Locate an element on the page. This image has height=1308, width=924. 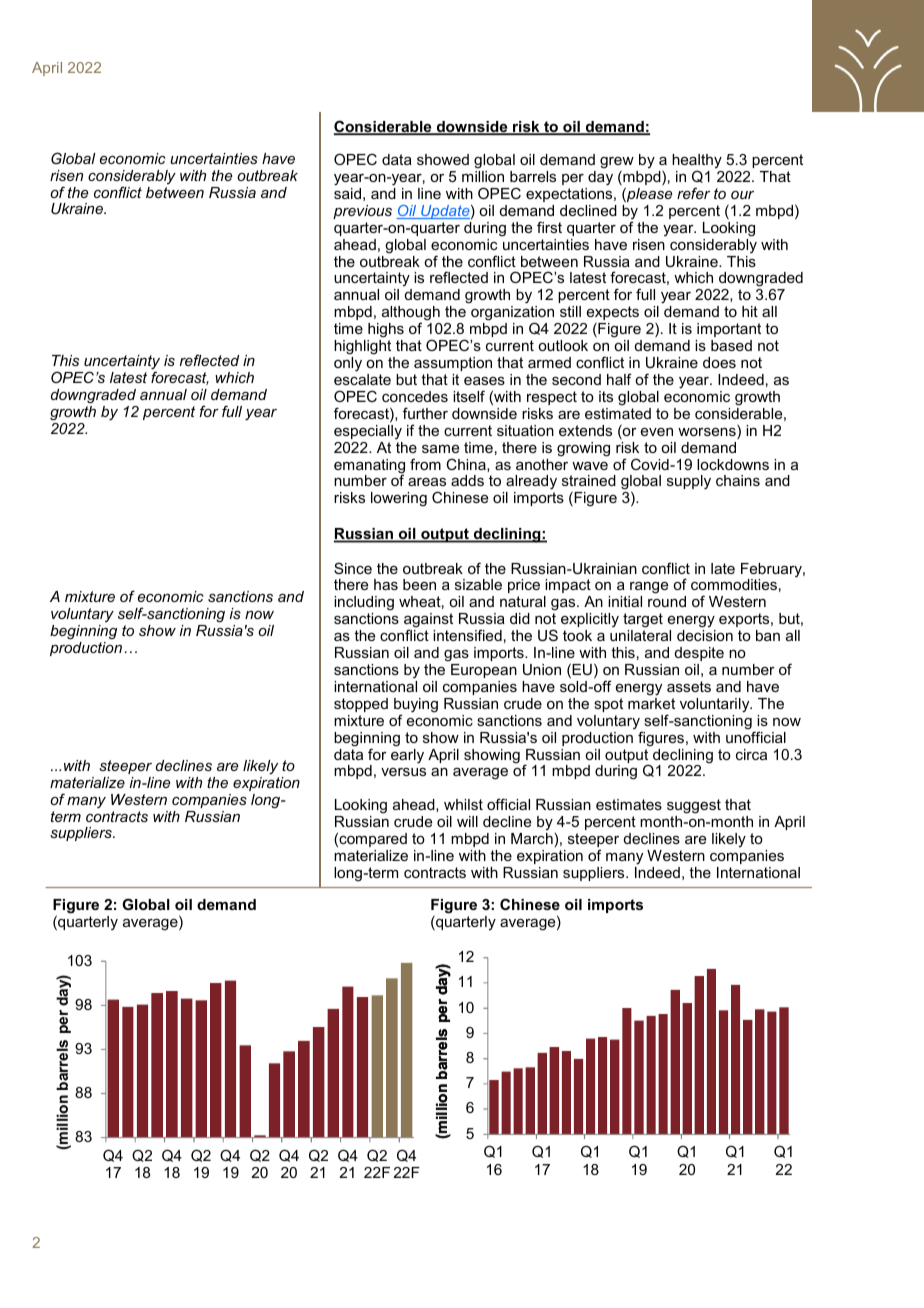
has is located at coordinates (386, 584).
